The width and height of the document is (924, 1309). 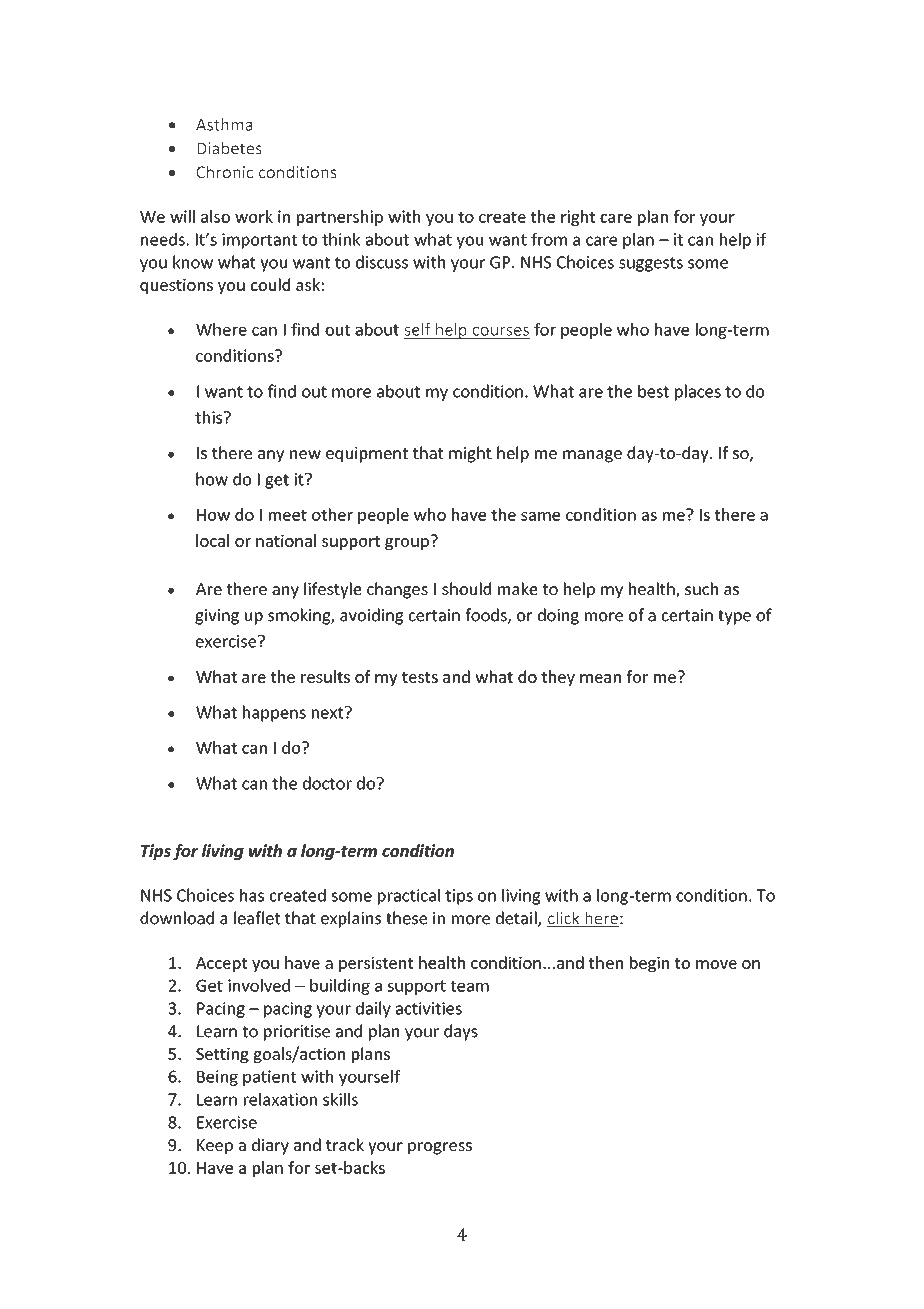 What do you see at coordinates (500, 332) in the document?
I see `courses` at bounding box center [500, 332].
